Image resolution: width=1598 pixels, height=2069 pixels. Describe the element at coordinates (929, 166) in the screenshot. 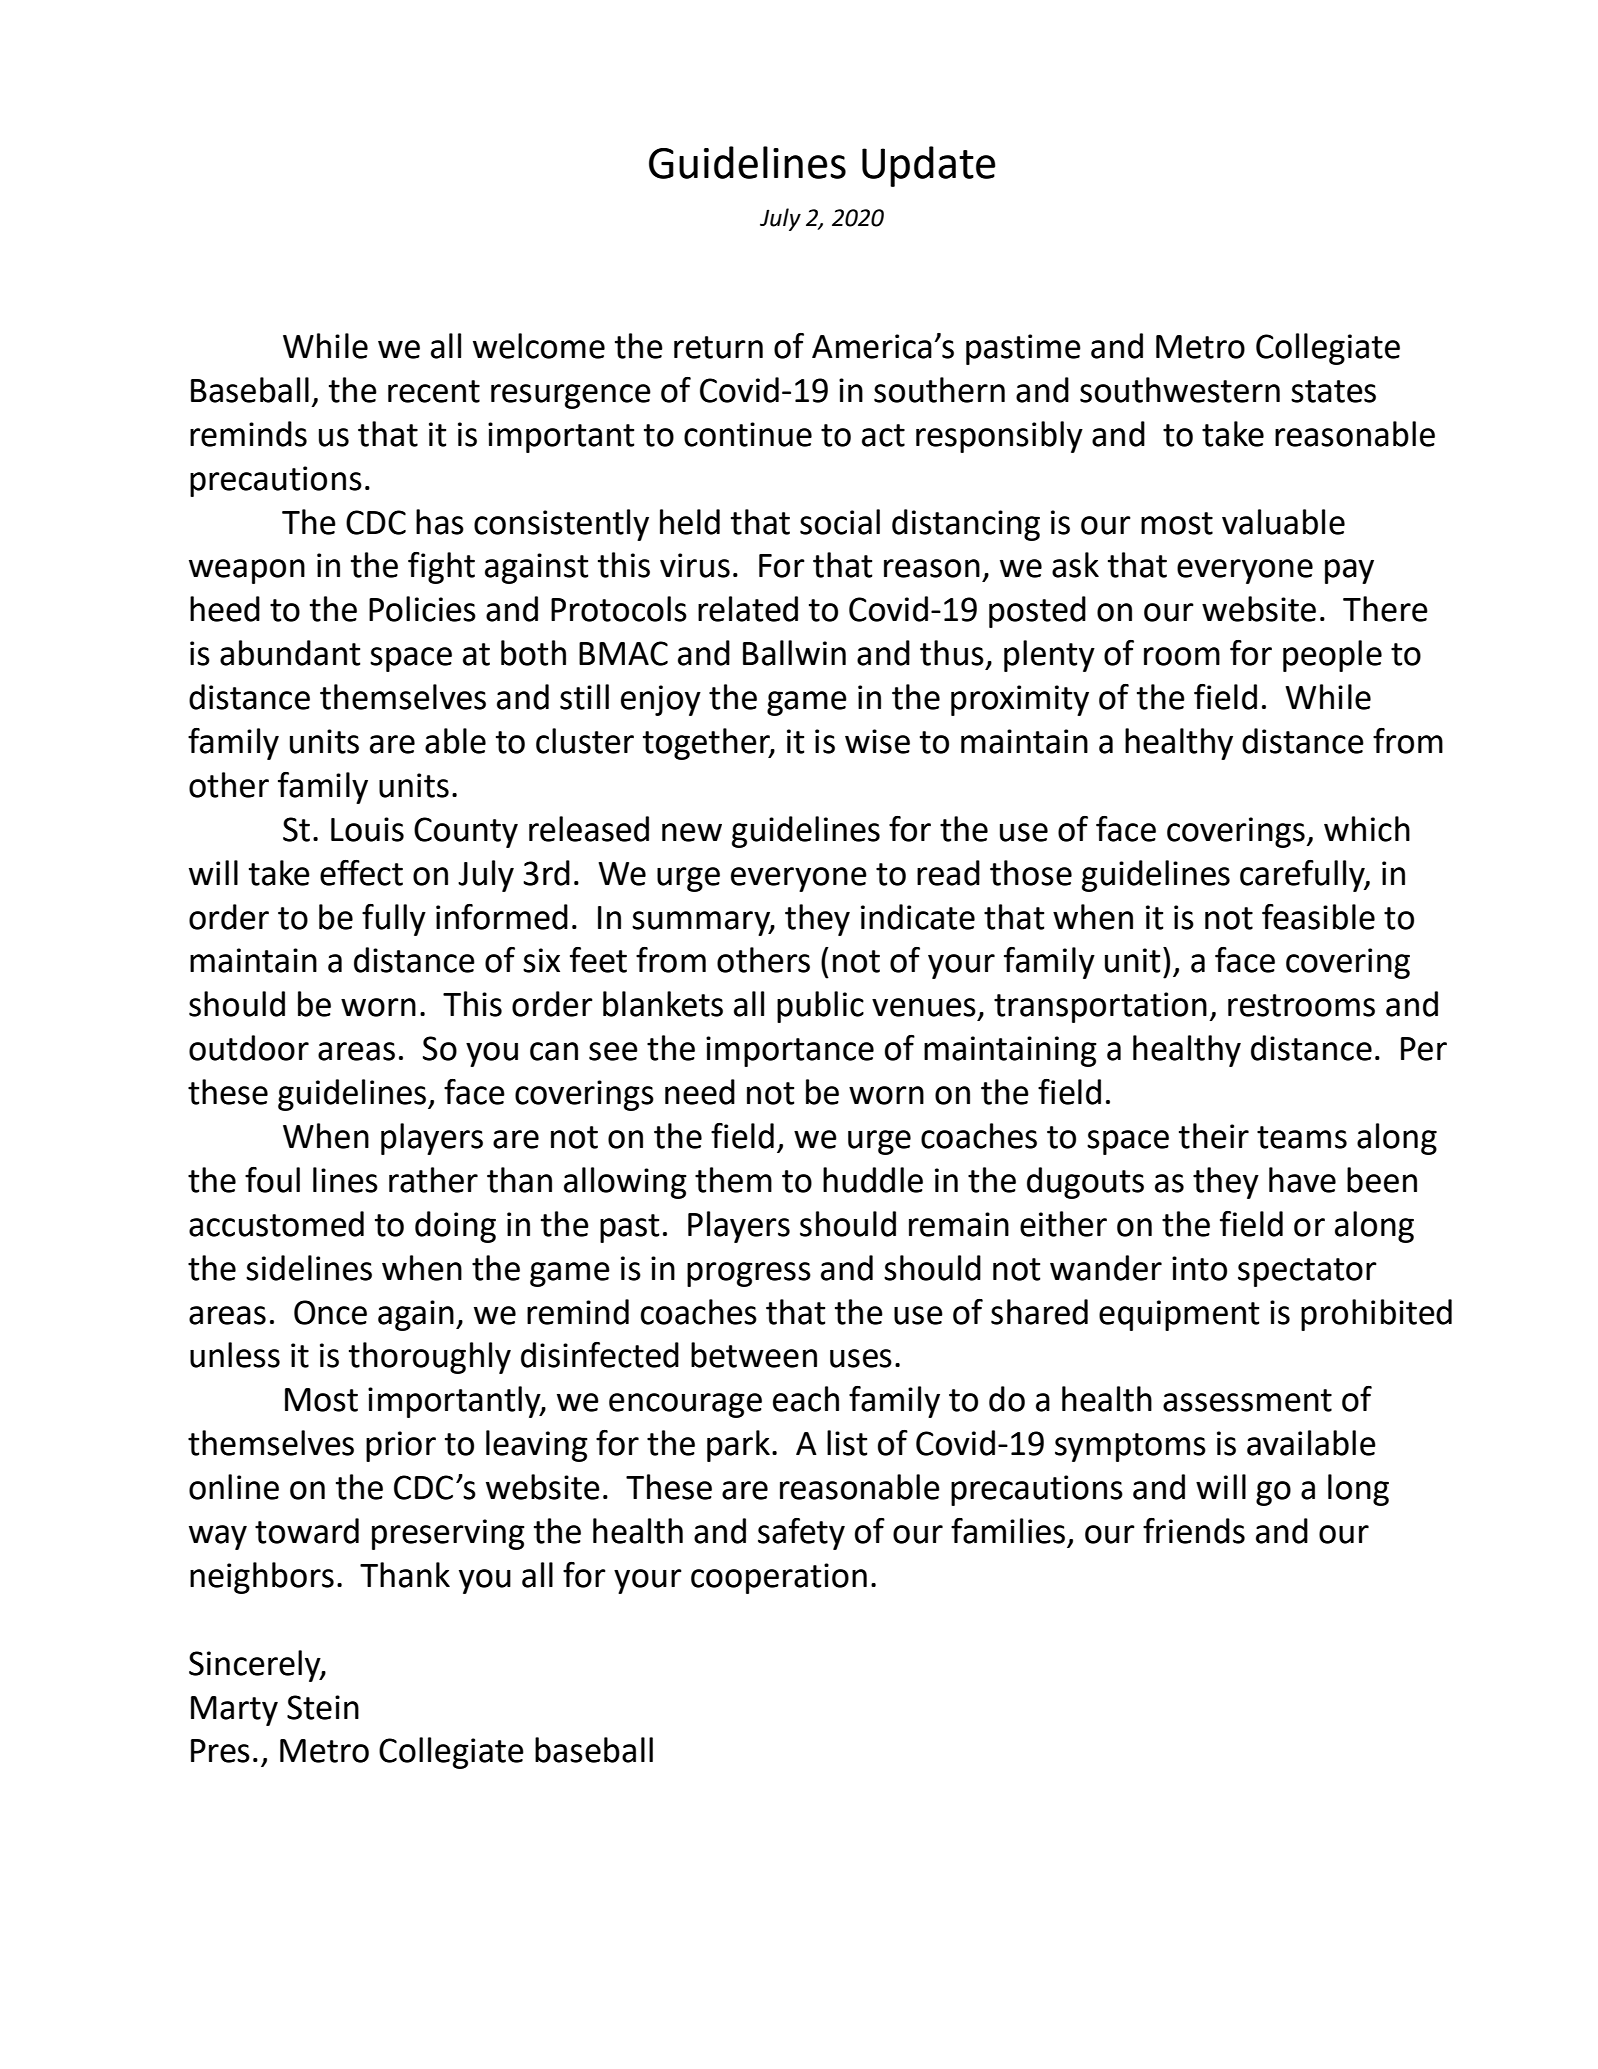

I see `Update` at that location.
